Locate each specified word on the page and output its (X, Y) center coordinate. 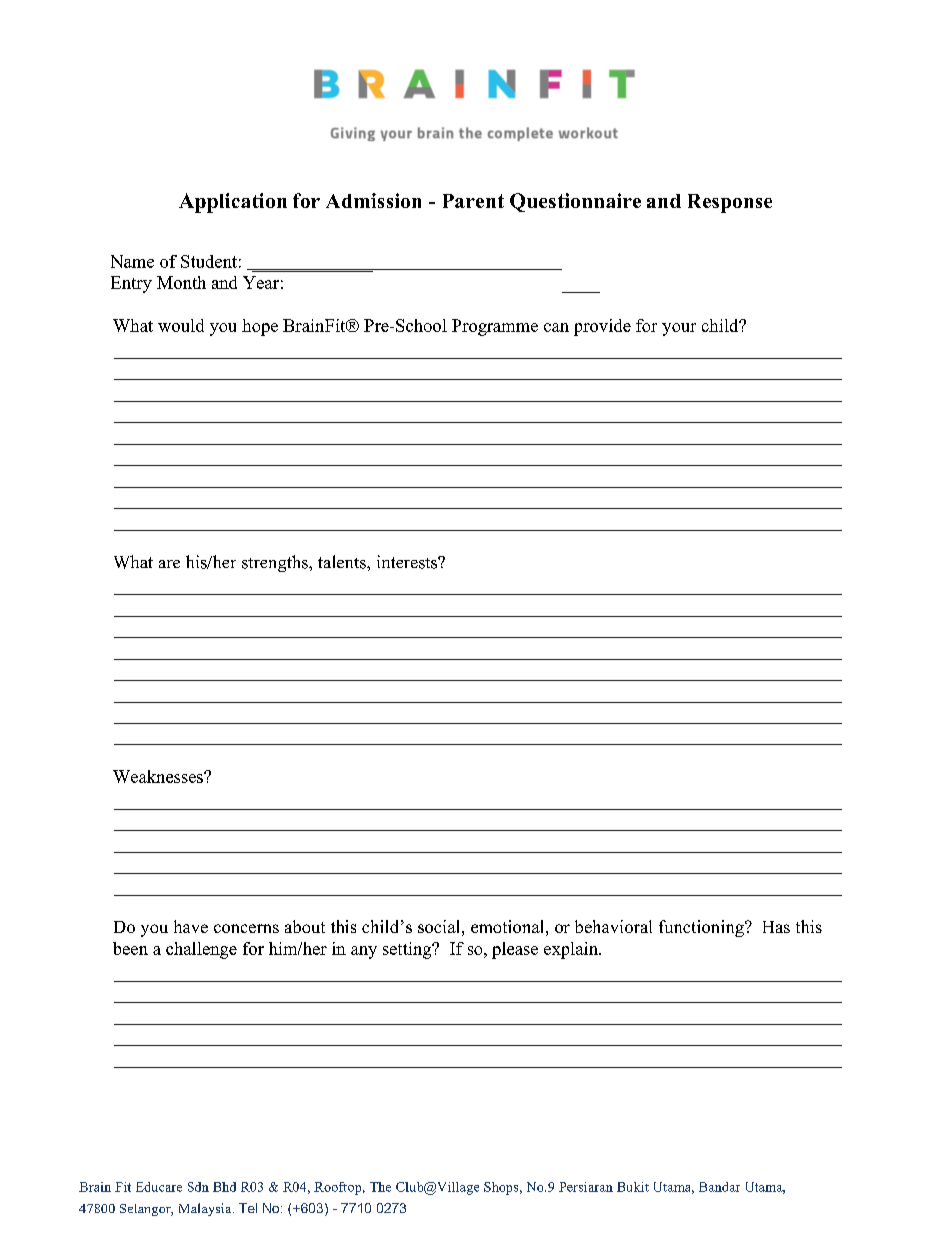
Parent (473, 201)
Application (233, 203)
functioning (702, 928)
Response (730, 203)
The (380, 1187)
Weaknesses (159, 776)
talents (343, 562)
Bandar (719, 1187)
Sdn (198, 1187)
